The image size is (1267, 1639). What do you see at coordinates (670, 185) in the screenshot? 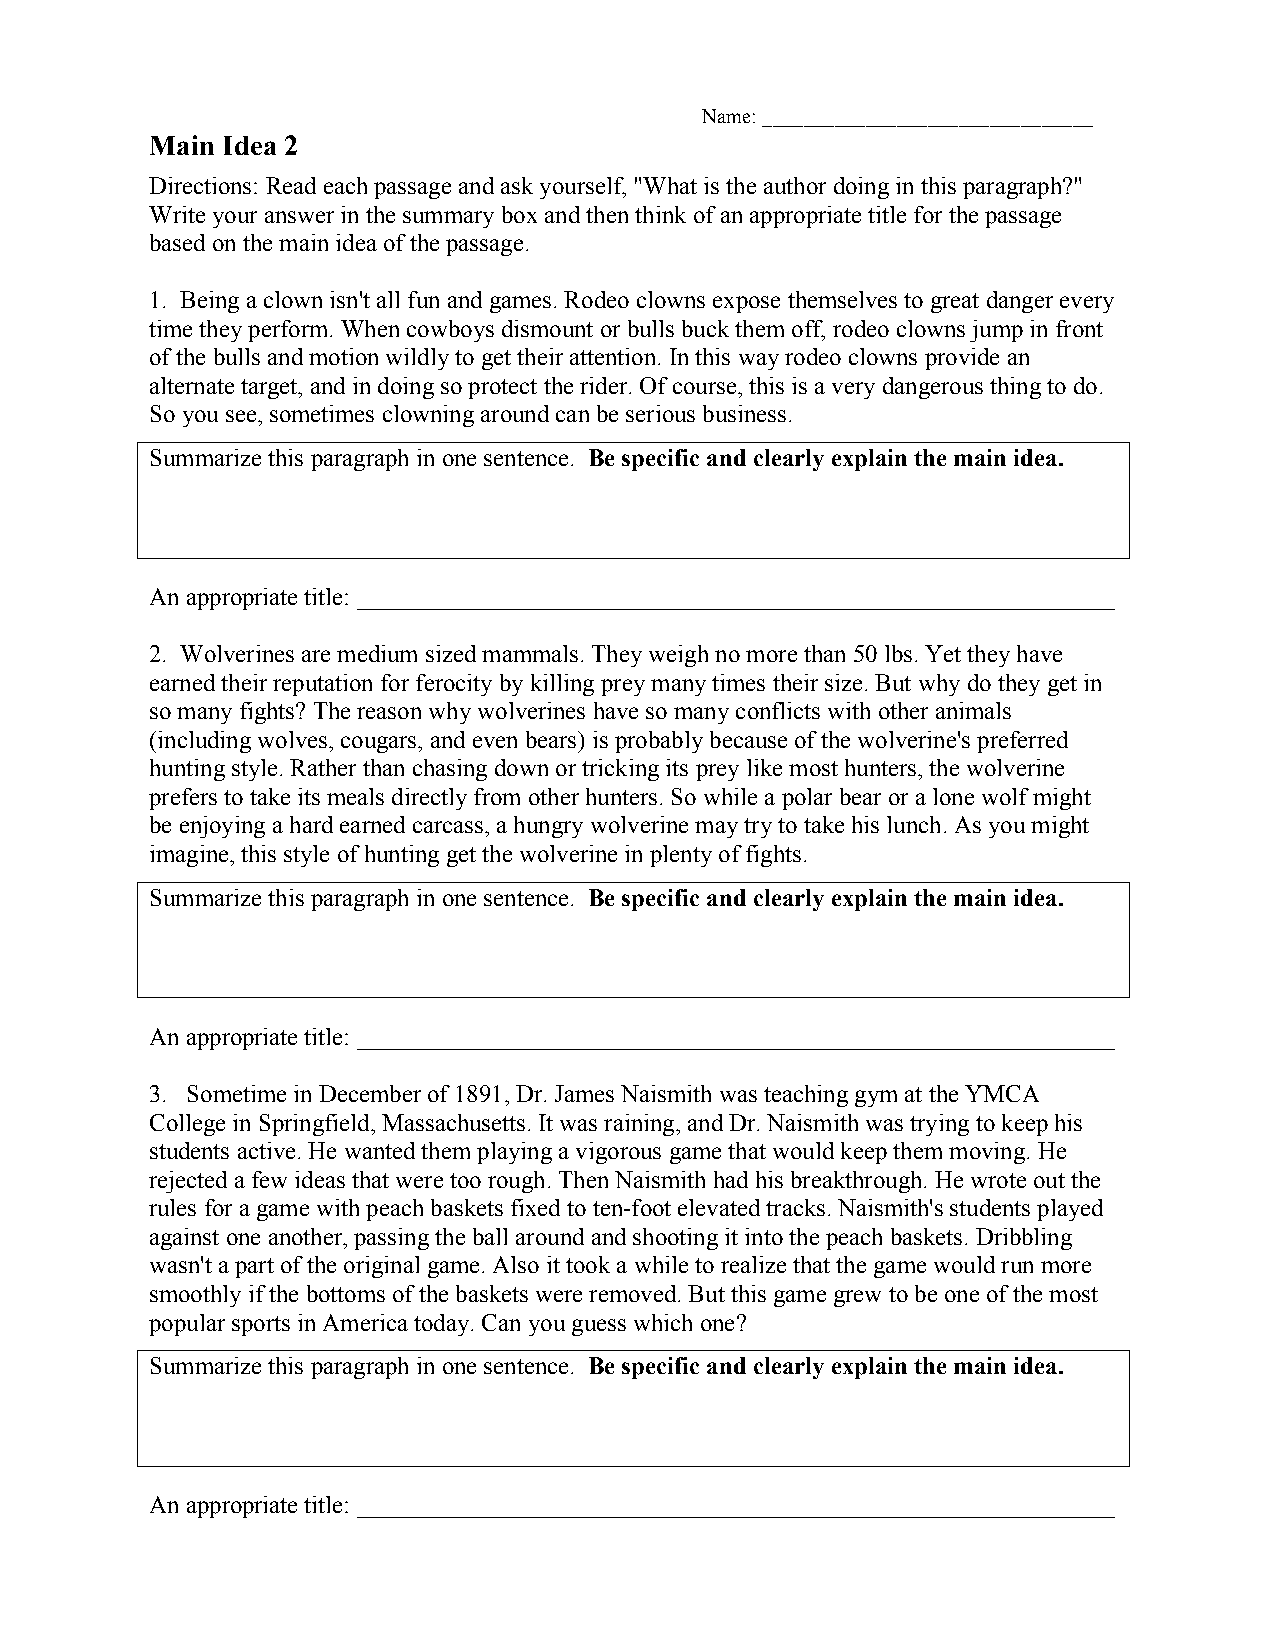
I see `What` at bounding box center [670, 185].
